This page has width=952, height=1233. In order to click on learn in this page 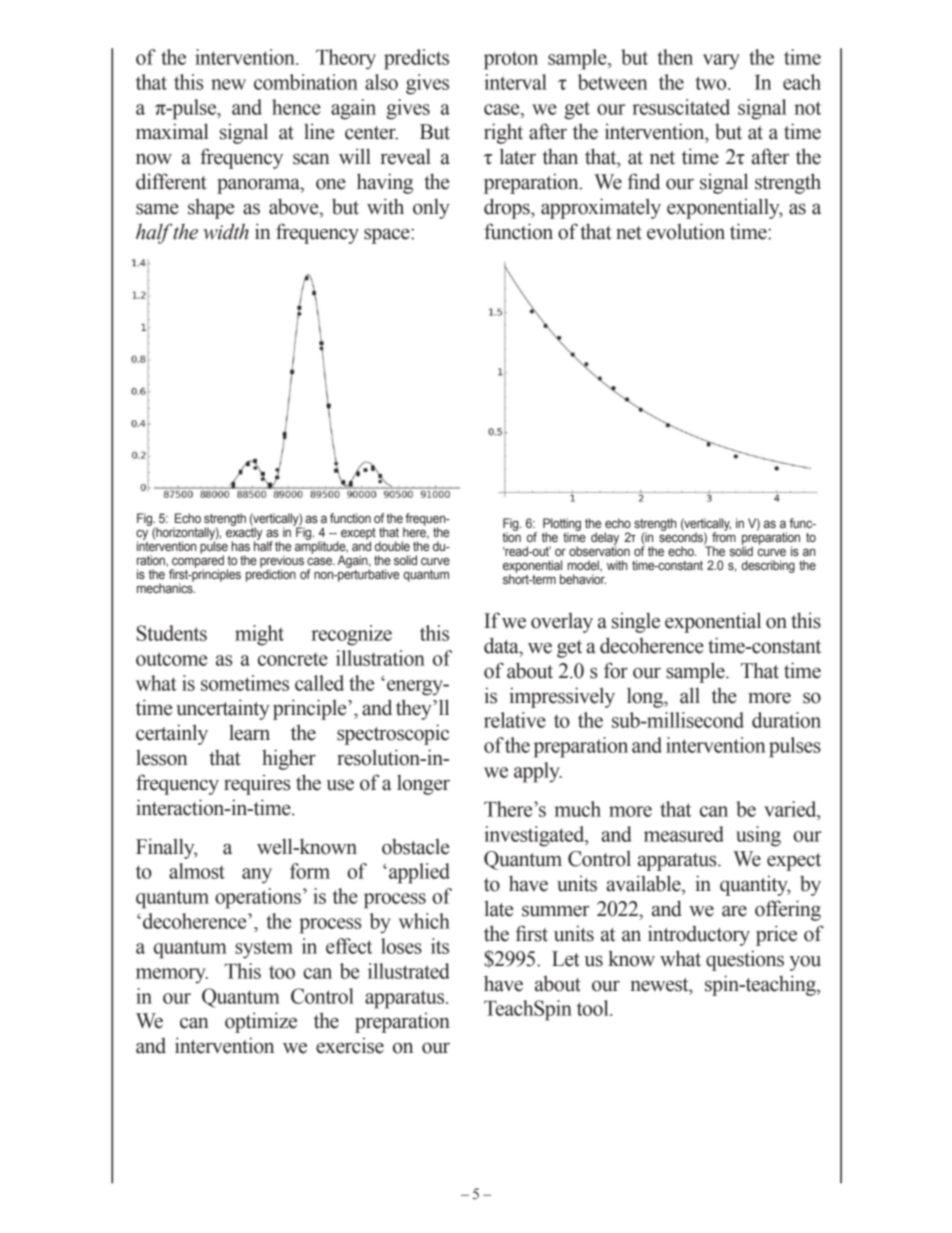, I will do `click(249, 733)`.
